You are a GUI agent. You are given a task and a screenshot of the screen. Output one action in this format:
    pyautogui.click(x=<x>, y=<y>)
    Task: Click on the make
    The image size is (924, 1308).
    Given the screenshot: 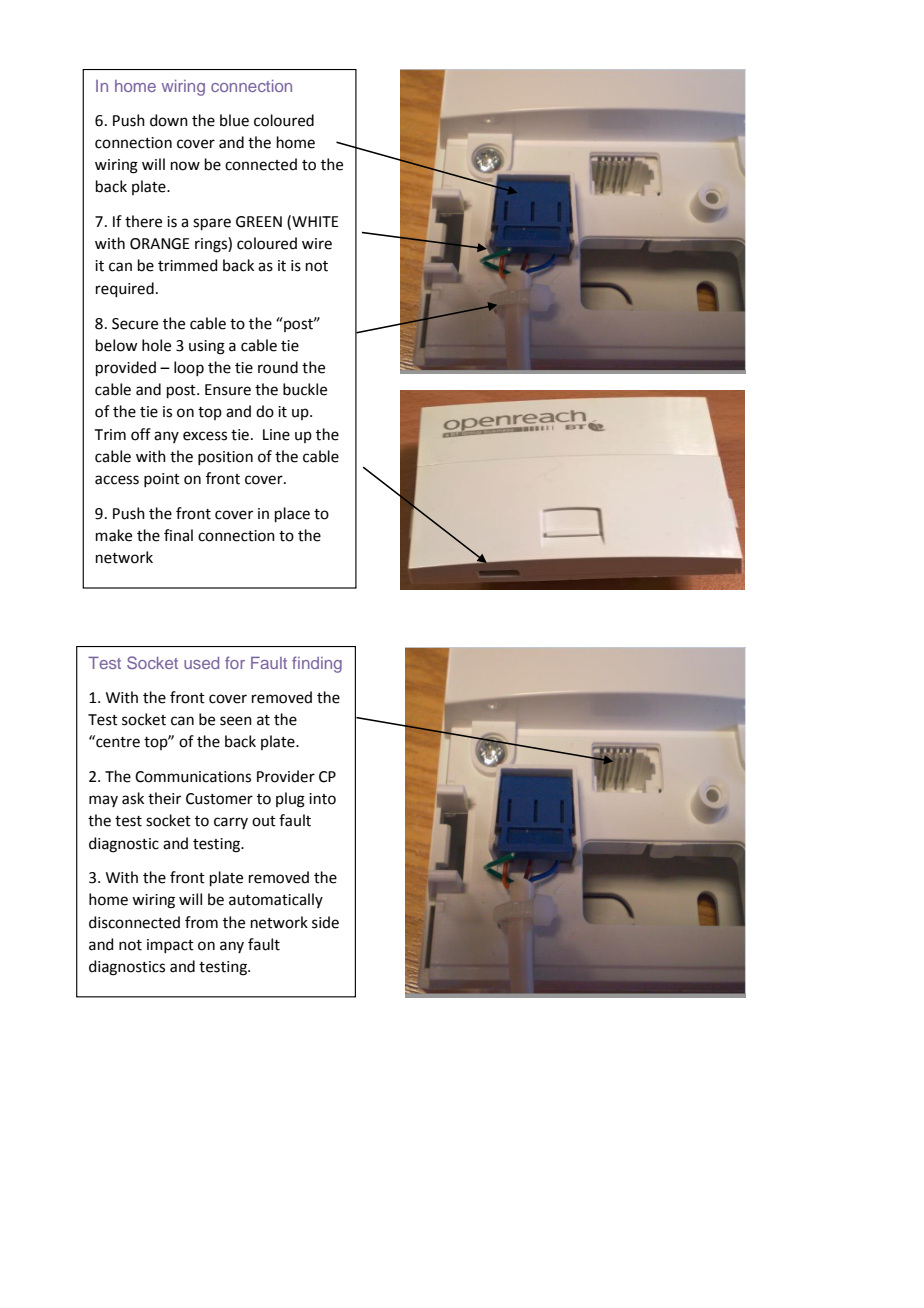 What is the action you would take?
    pyautogui.click(x=114, y=535)
